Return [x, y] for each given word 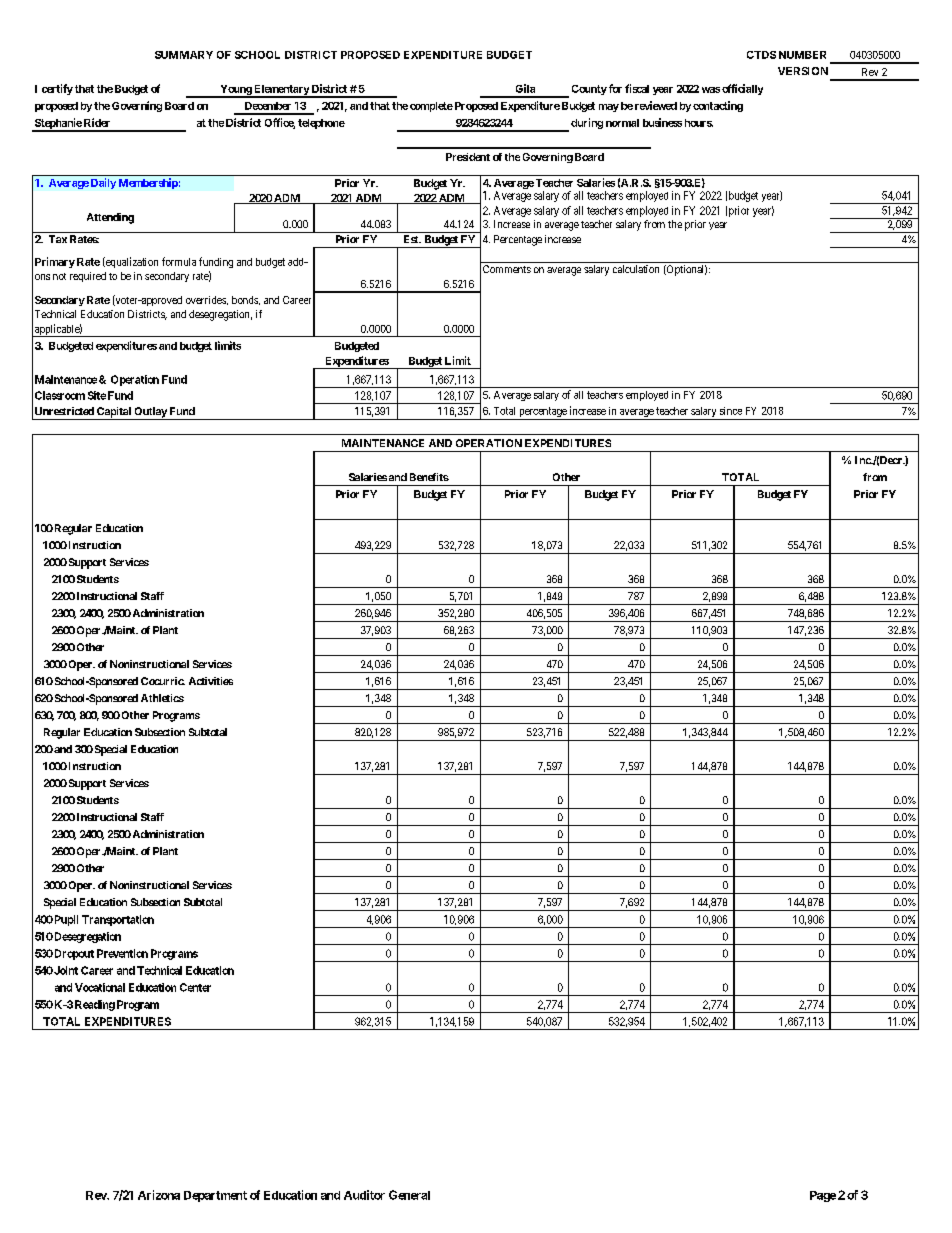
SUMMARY [184, 55]
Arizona [159, 1195]
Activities [211, 681]
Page [823, 1196]
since [731, 411]
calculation [636, 269]
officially [742, 89]
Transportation [118, 920]
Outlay [150, 413]
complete [431, 107]
